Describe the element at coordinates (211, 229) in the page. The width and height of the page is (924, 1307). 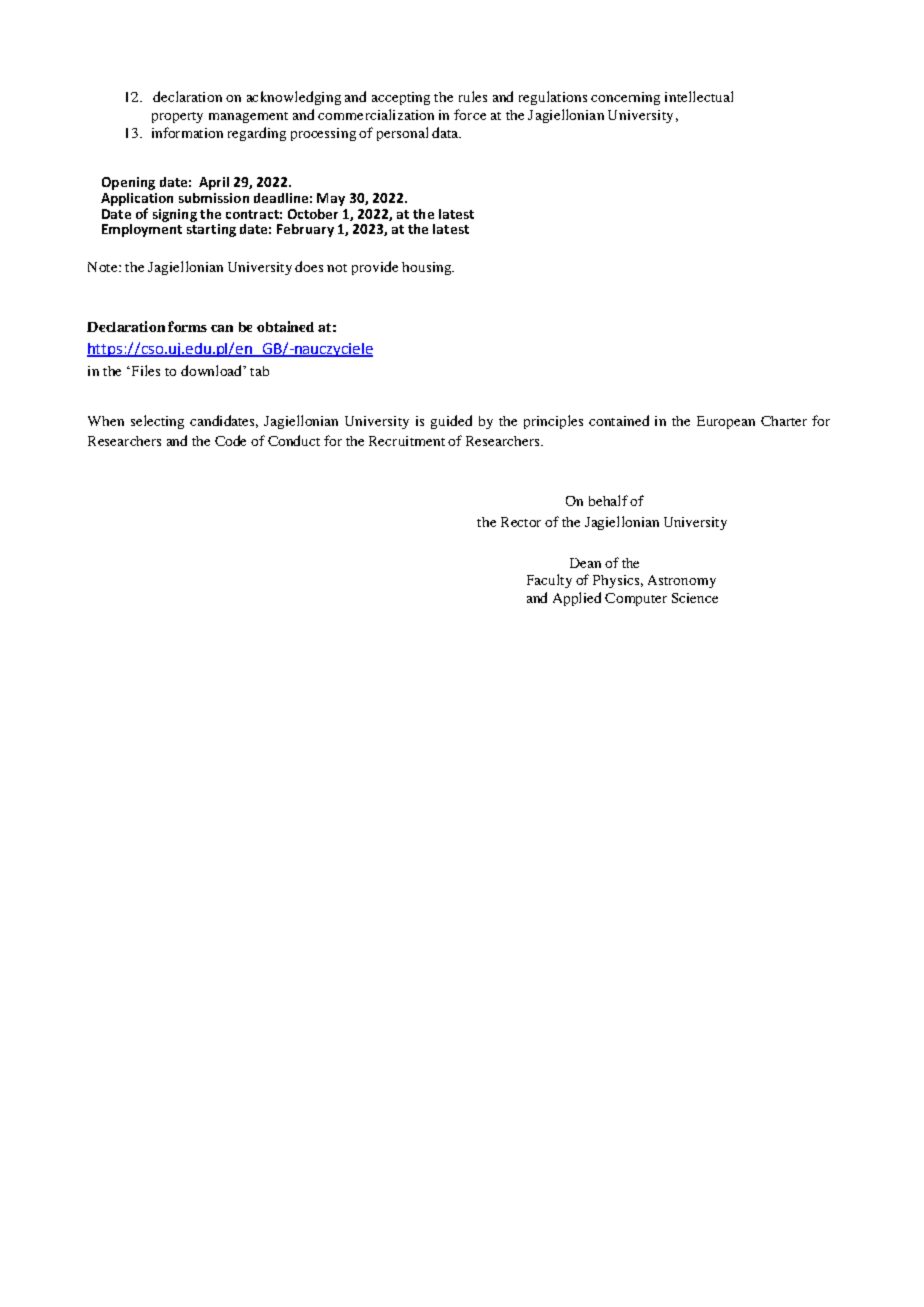
I see `starting` at that location.
